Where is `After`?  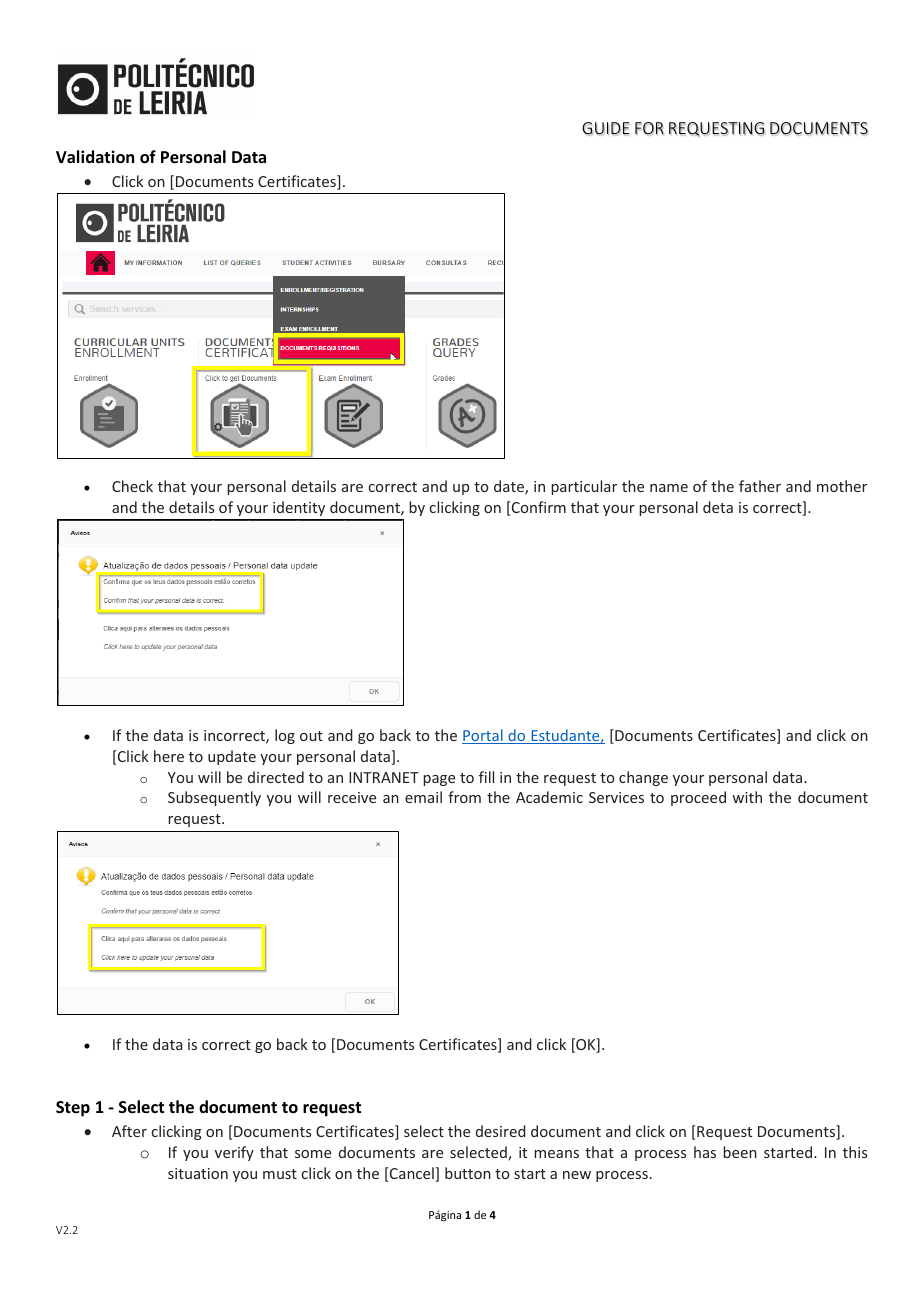
After is located at coordinates (129, 1131).
